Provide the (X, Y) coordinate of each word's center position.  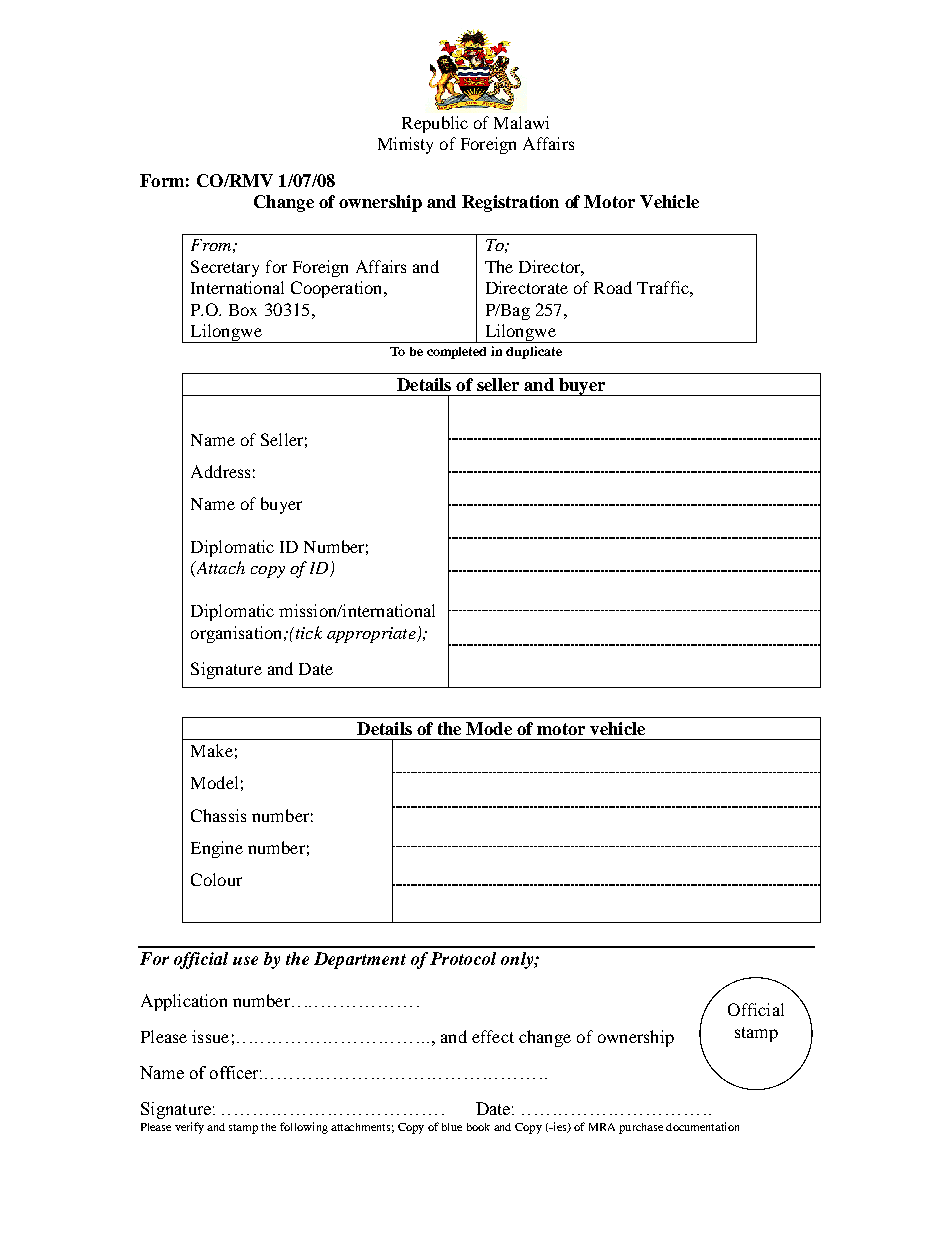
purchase (641, 1128)
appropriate (372, 635)
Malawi (521, 122)
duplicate (534, 352)
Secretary (225, 268)
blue (452, 1127)
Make (212, 750)
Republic (435, 124)
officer (236, 1072)
